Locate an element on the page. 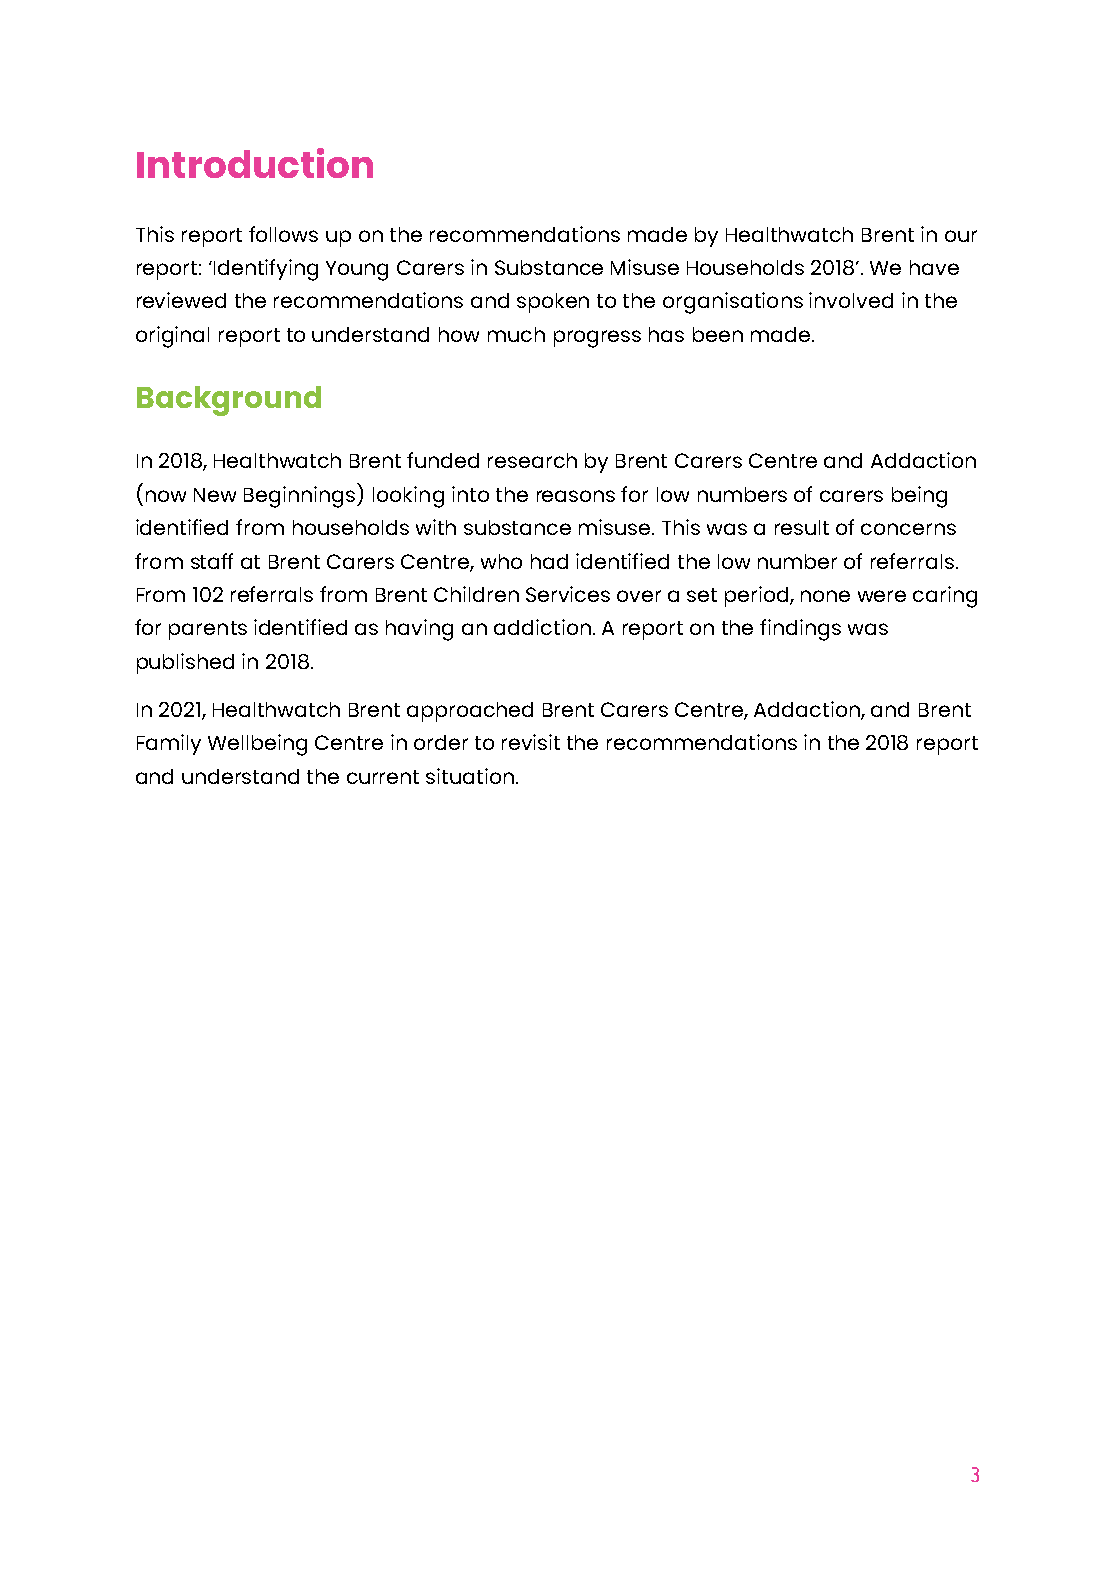 The width and height of the image is (1115, 1577). had is located at coordinates (549, 561).
